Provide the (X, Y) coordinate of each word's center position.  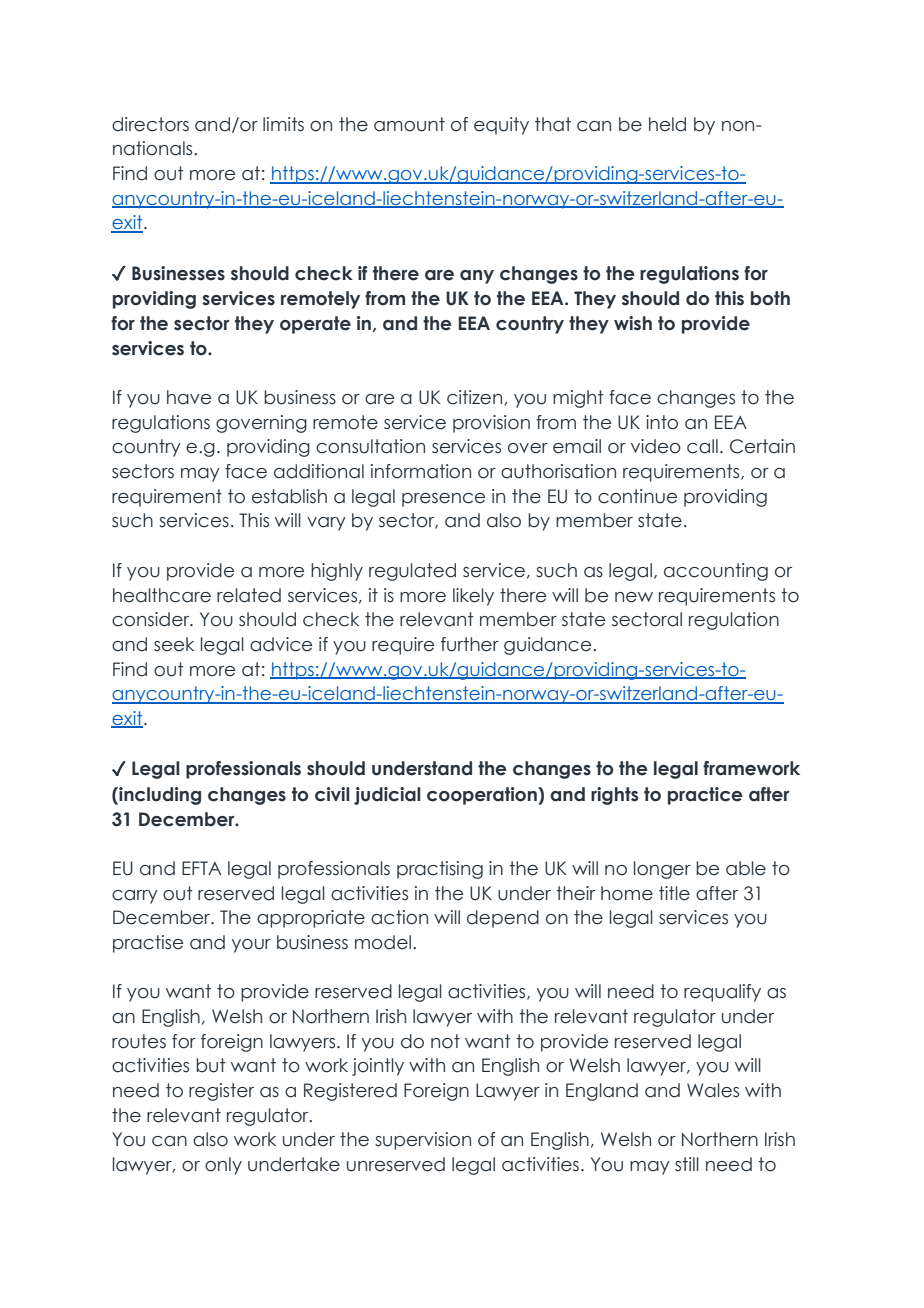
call (702, 446)
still (687, 1164)
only (223, 1166)
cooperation (483, 796)
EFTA (201, 868)
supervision (423, 1141)
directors (150, 124)
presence (443, 500)
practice (705, 796)
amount (409, 124)
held (667, 124)
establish (289, 496)
